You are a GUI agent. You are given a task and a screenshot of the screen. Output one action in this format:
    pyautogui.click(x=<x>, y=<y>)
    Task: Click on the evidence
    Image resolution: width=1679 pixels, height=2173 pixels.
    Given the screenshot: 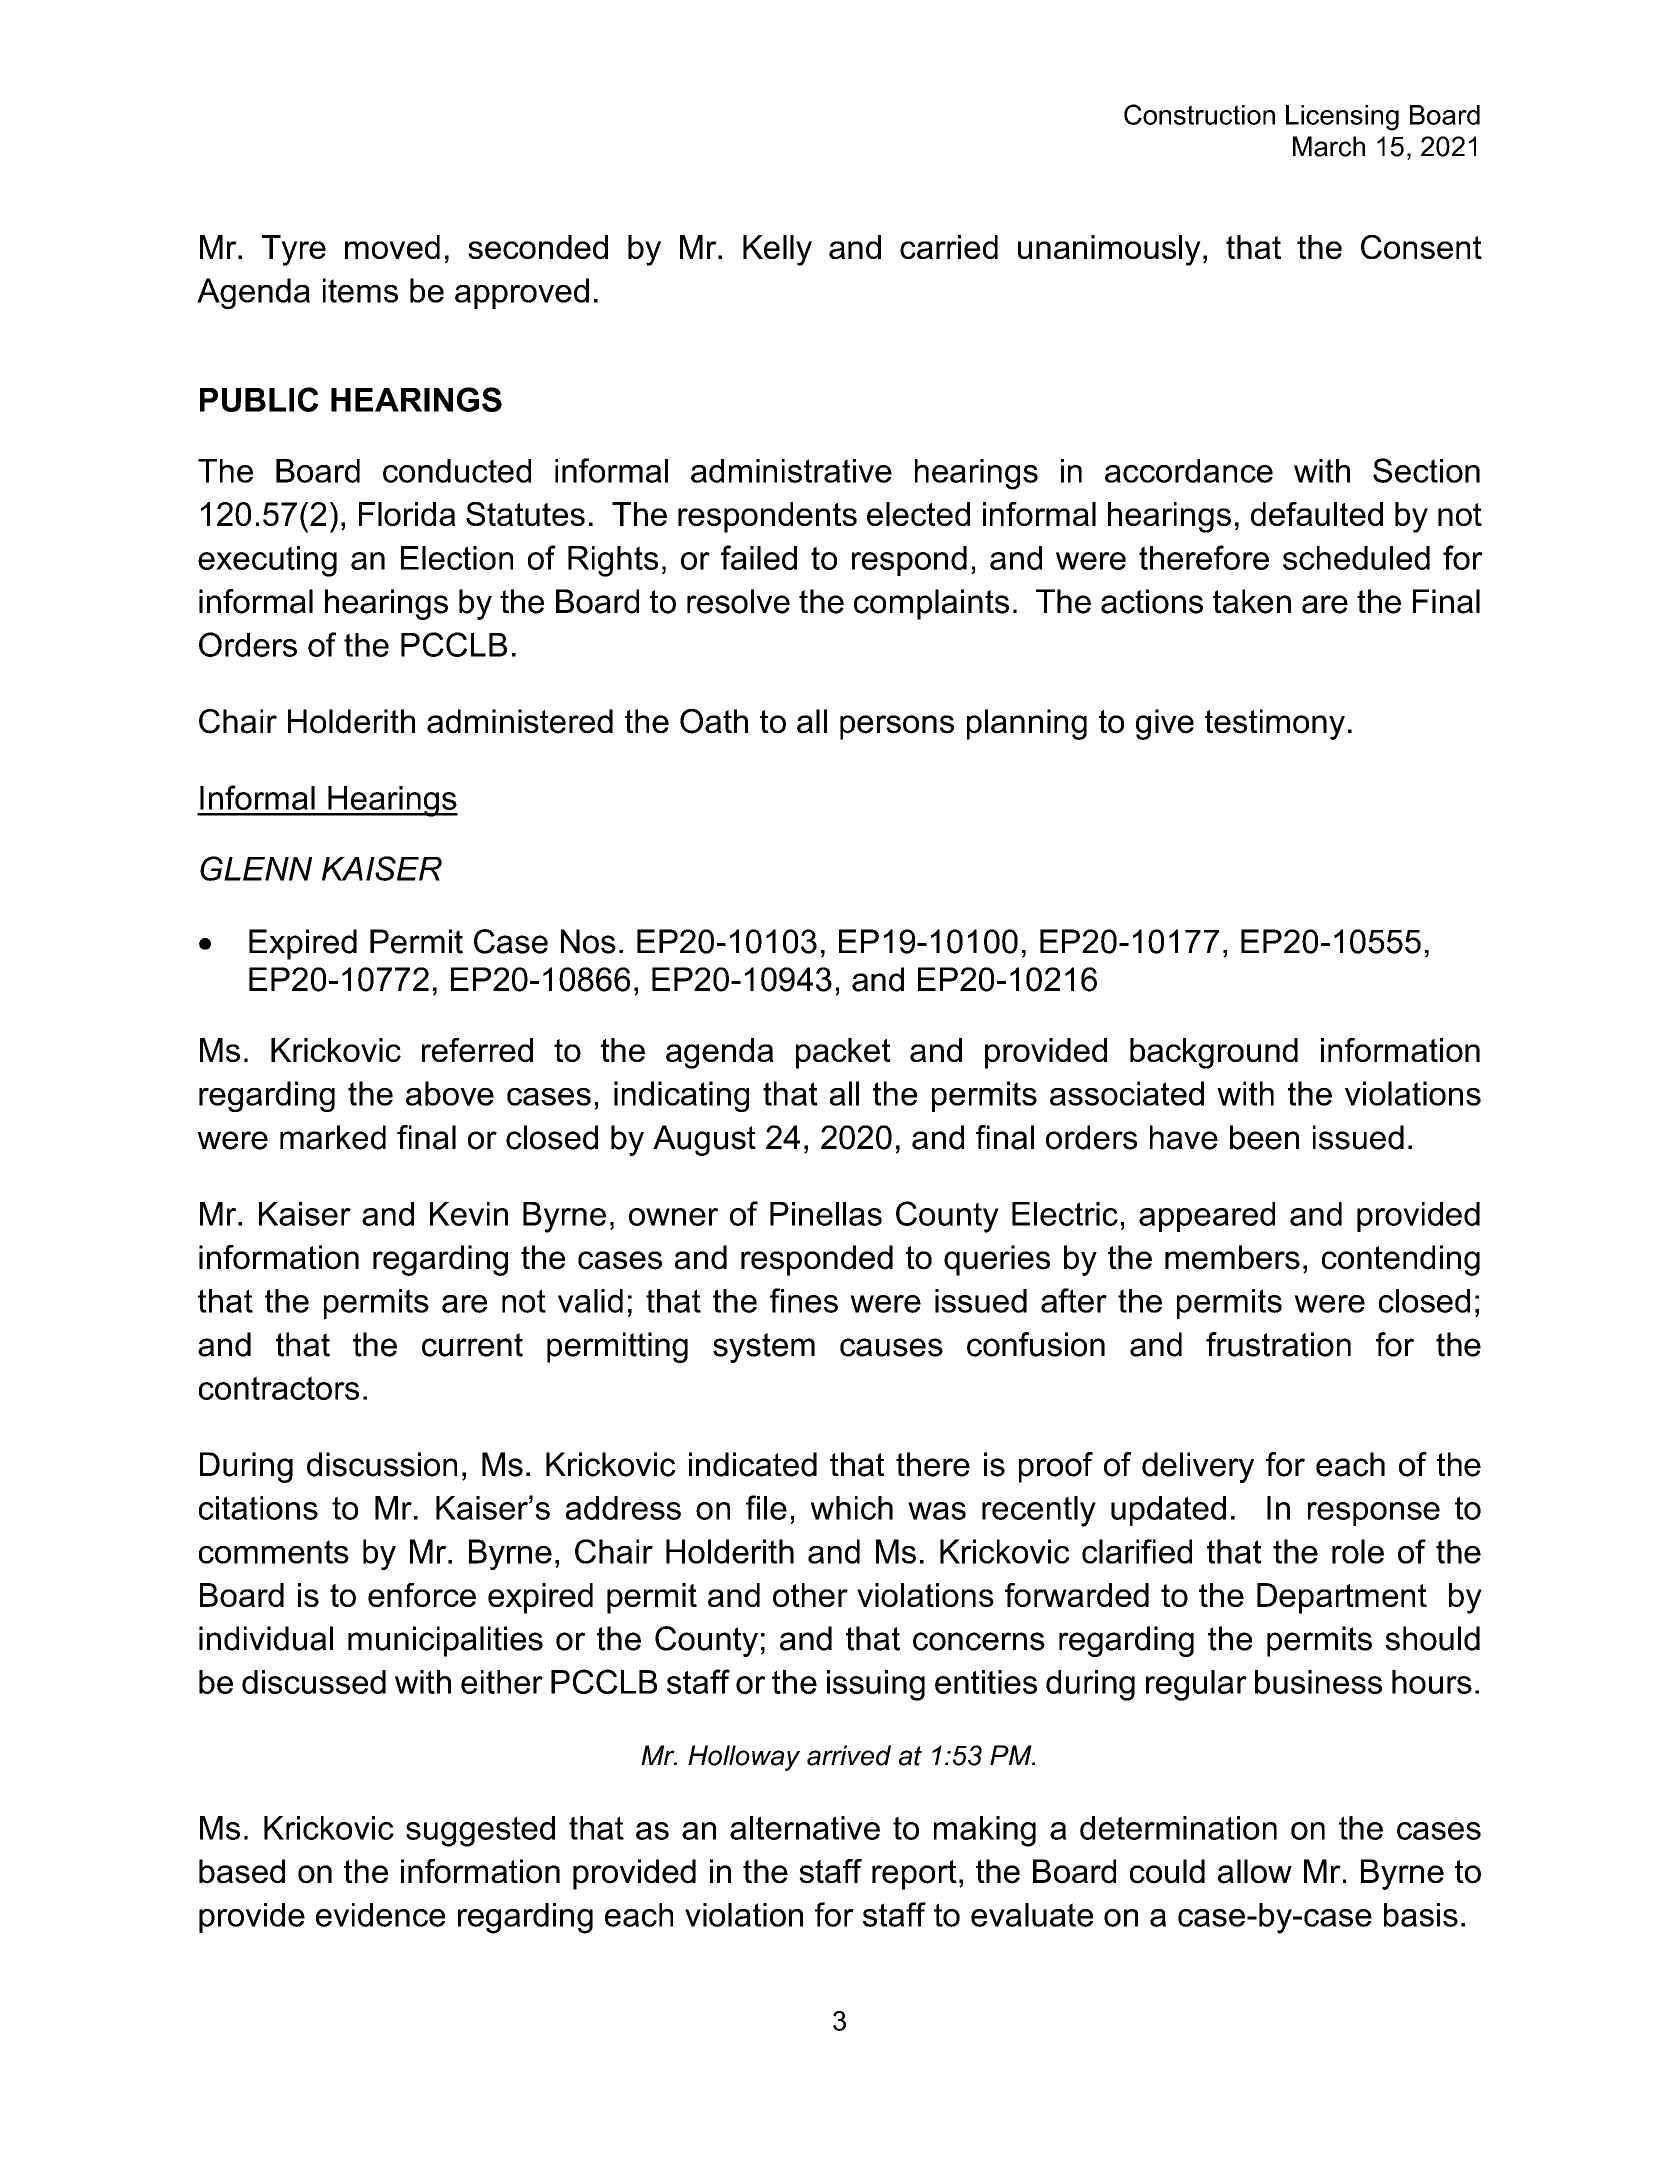 What is the action you would take?
    pyautogui.click(x=380, y=1915)
